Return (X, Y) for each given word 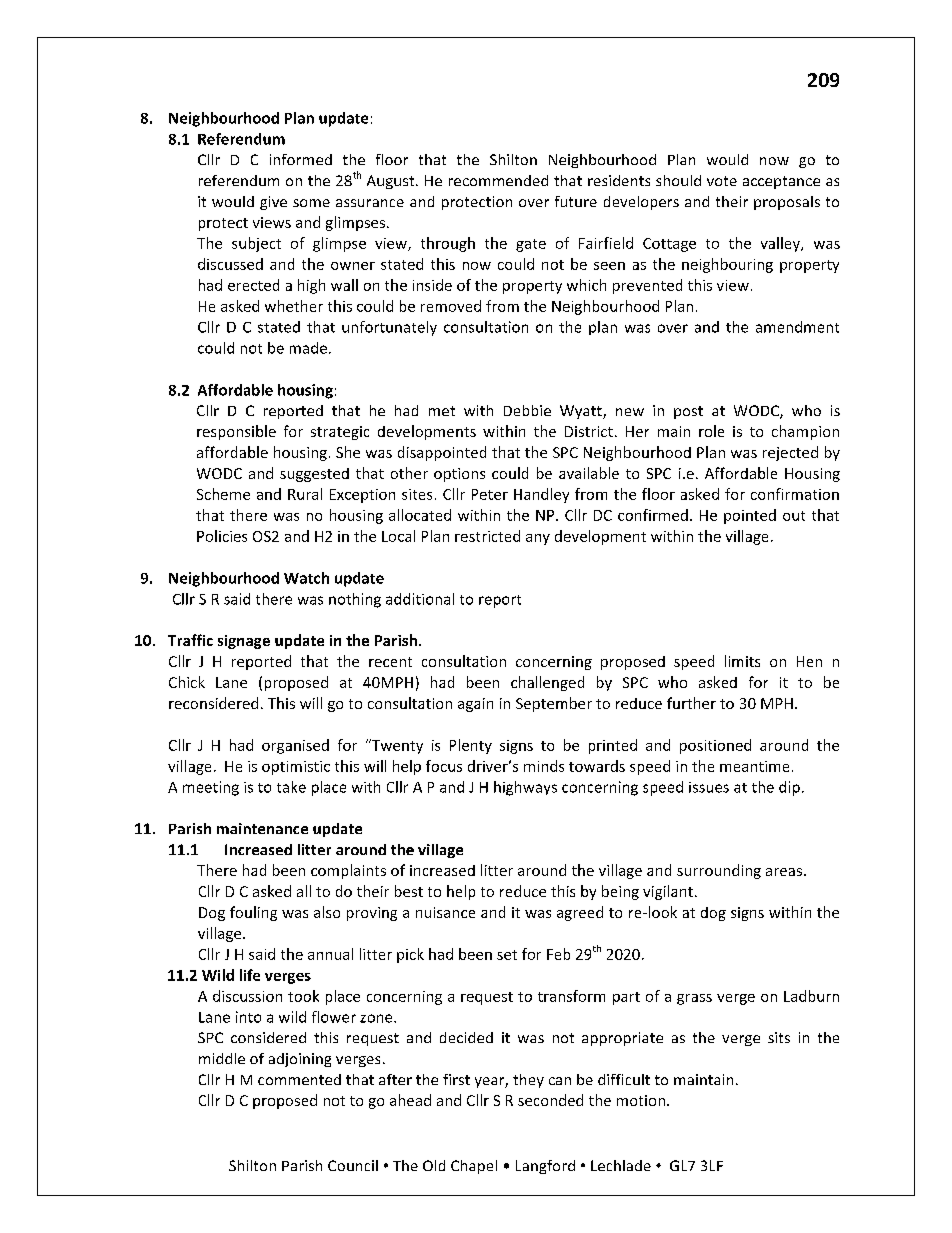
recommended (498, 180)
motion (641, 1100)
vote (722, 181)
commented (299, 1079)
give (273, 203)
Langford (545, 1167)
